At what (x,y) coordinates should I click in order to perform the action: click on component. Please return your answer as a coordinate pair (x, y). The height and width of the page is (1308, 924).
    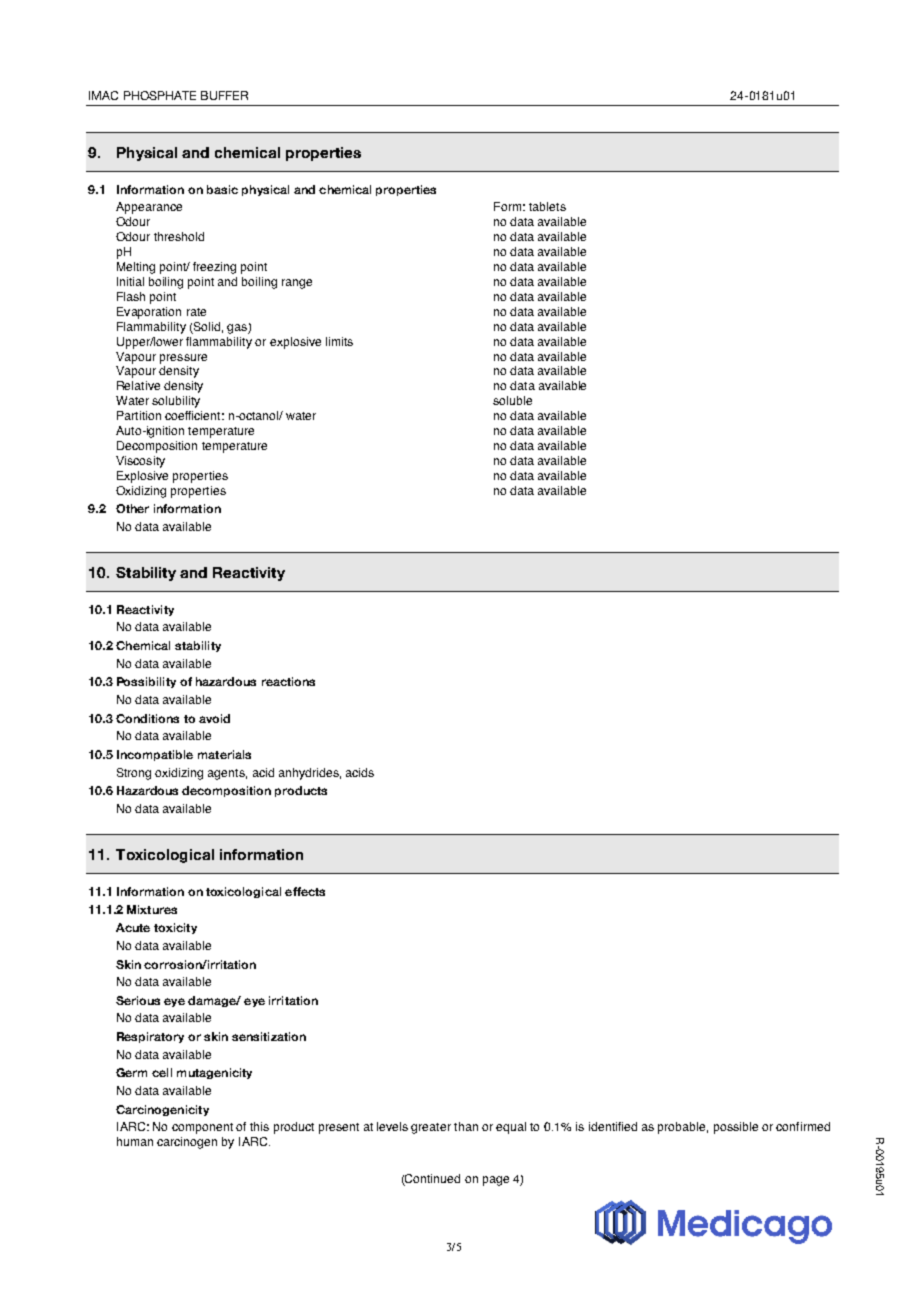
    Looking at the image, I should click on (202, 1128).
